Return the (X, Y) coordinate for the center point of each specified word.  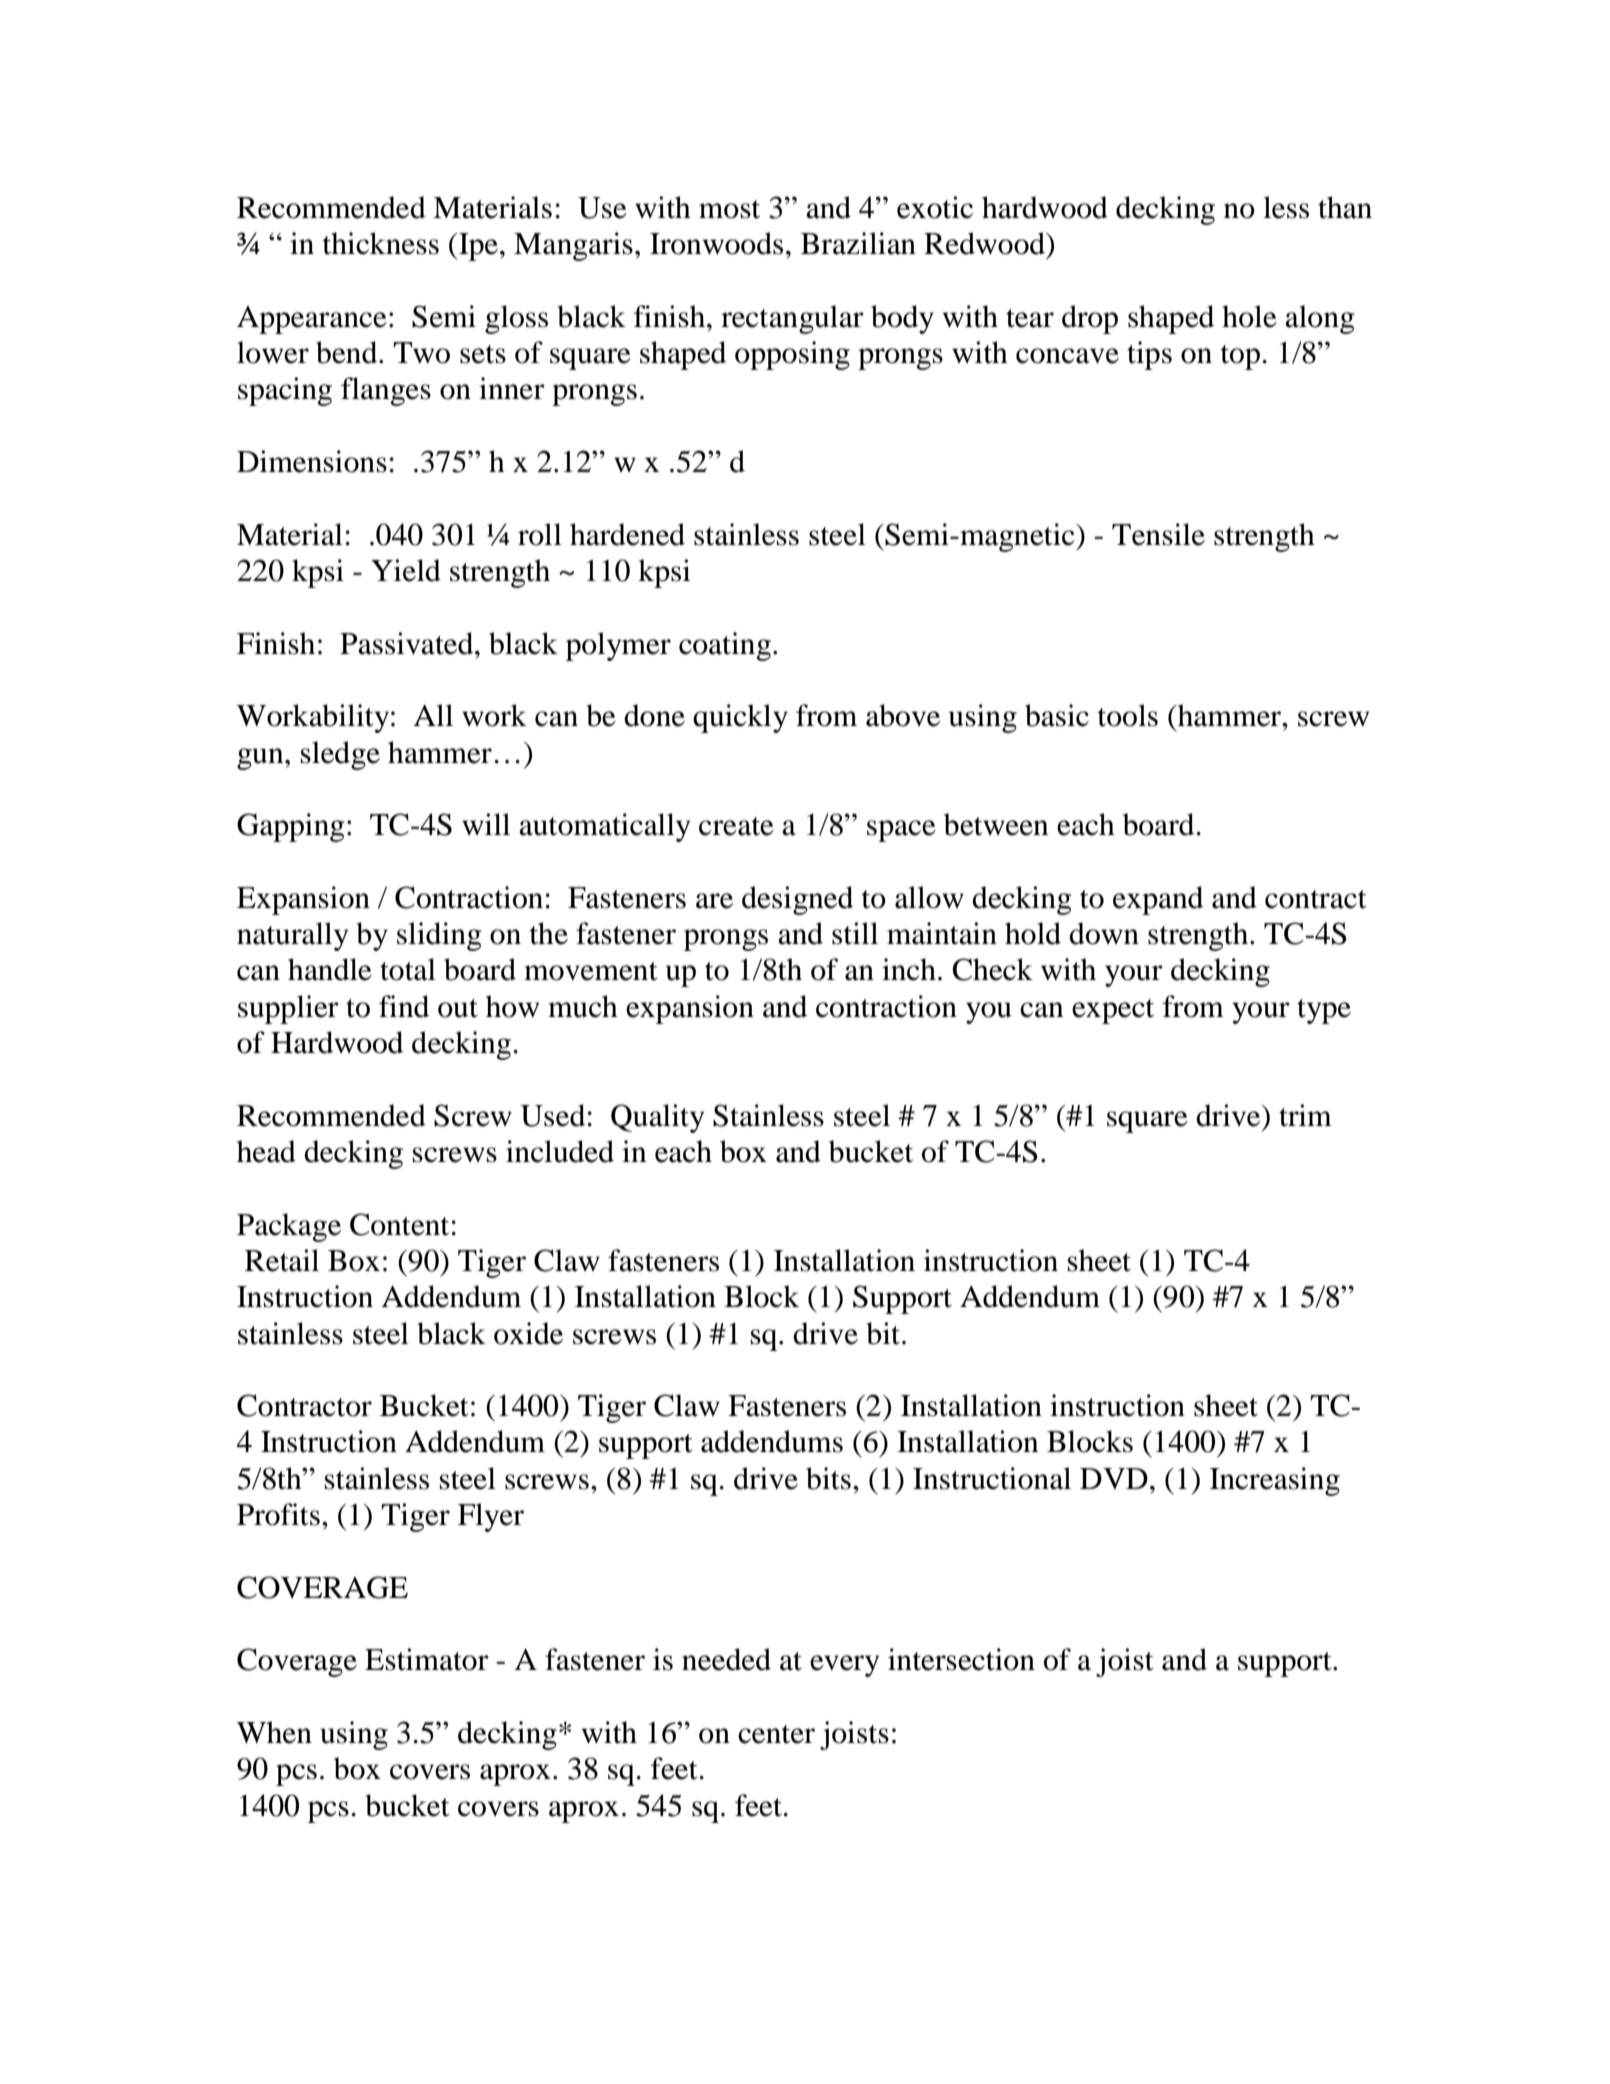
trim (1305, 1115)
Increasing (1275, 1481)
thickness (381, 243)
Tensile (1158, 534)
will (486, 824)
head (266, 1151)
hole (1249, 316)
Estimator (427, 1659)
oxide (528, 1333)
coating (725, 646)
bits (828, 1478)
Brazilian (858, 243)
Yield (406, 570)
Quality (657, 1118)
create (736, 826)
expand (1158, 900)
